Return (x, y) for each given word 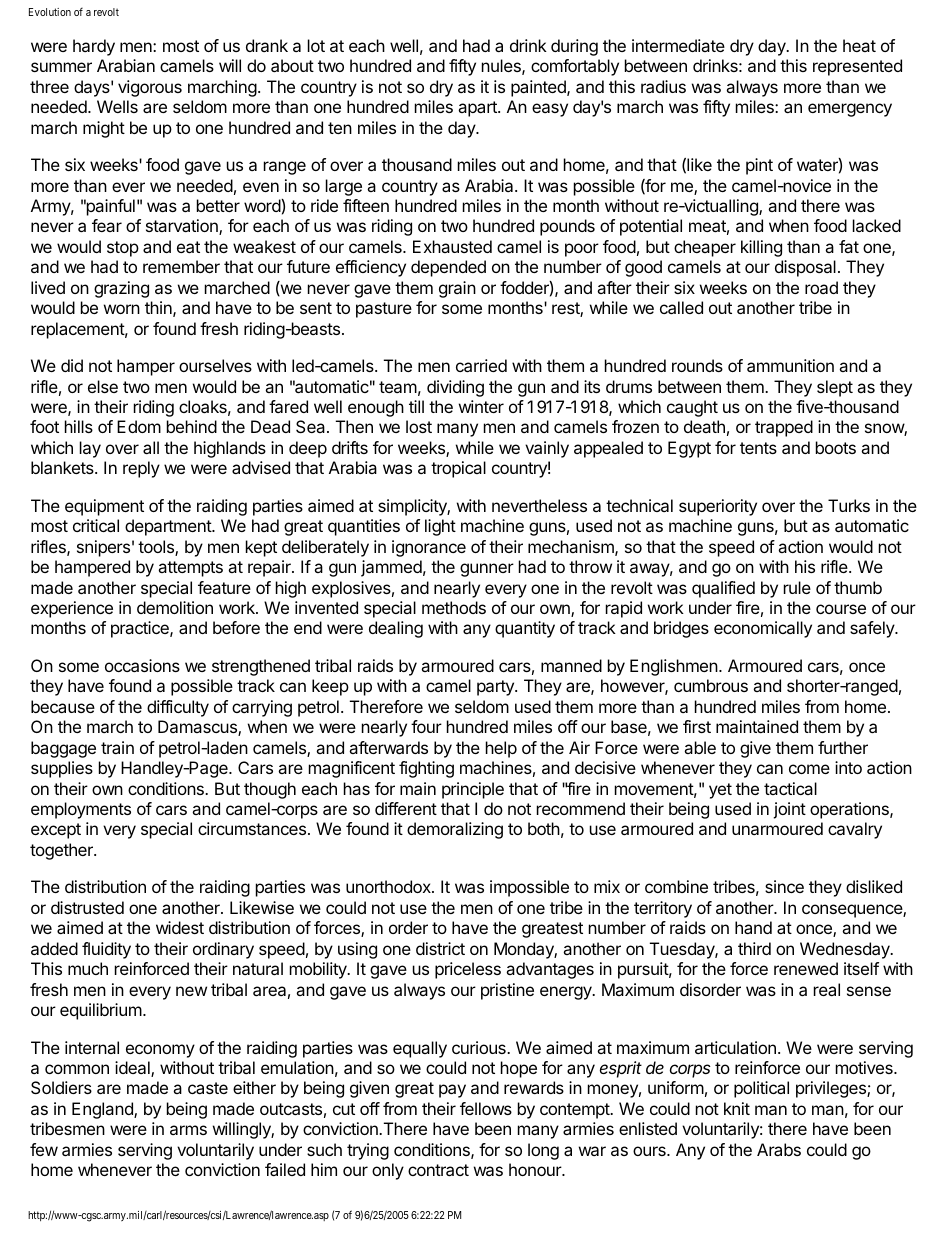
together (62, 851)
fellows (486, 1108)
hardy (94, 47)
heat (859, 45)
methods (454, 607)
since (784, 886)
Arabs (779, 1149)
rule (797, 587)
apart (478, 109)
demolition (175, 607)
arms (188, 1130)
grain (457, 289)
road (821, 287)
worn (122, 309)
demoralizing (455, 830)
